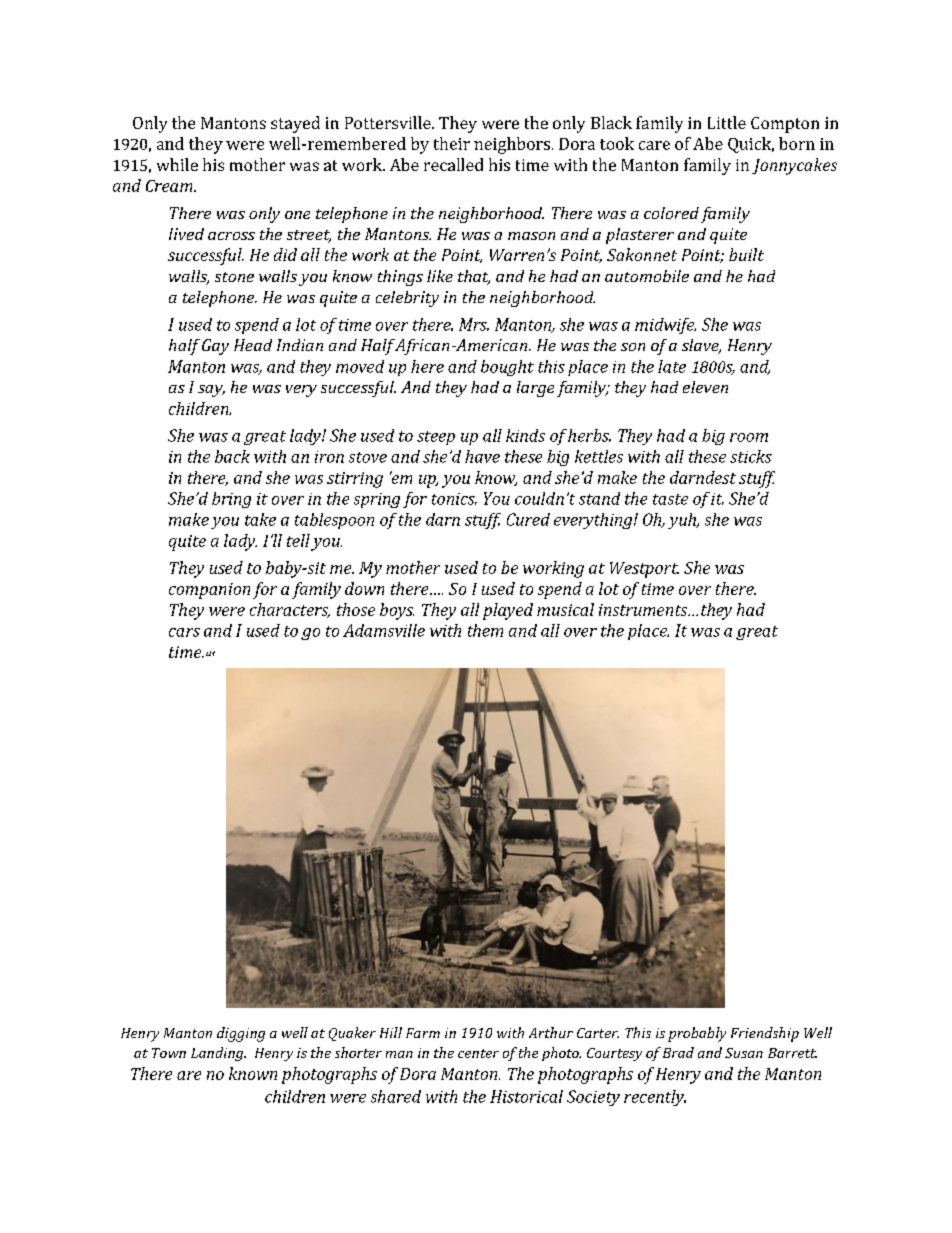  I want to click on played, so click(508, 611).
